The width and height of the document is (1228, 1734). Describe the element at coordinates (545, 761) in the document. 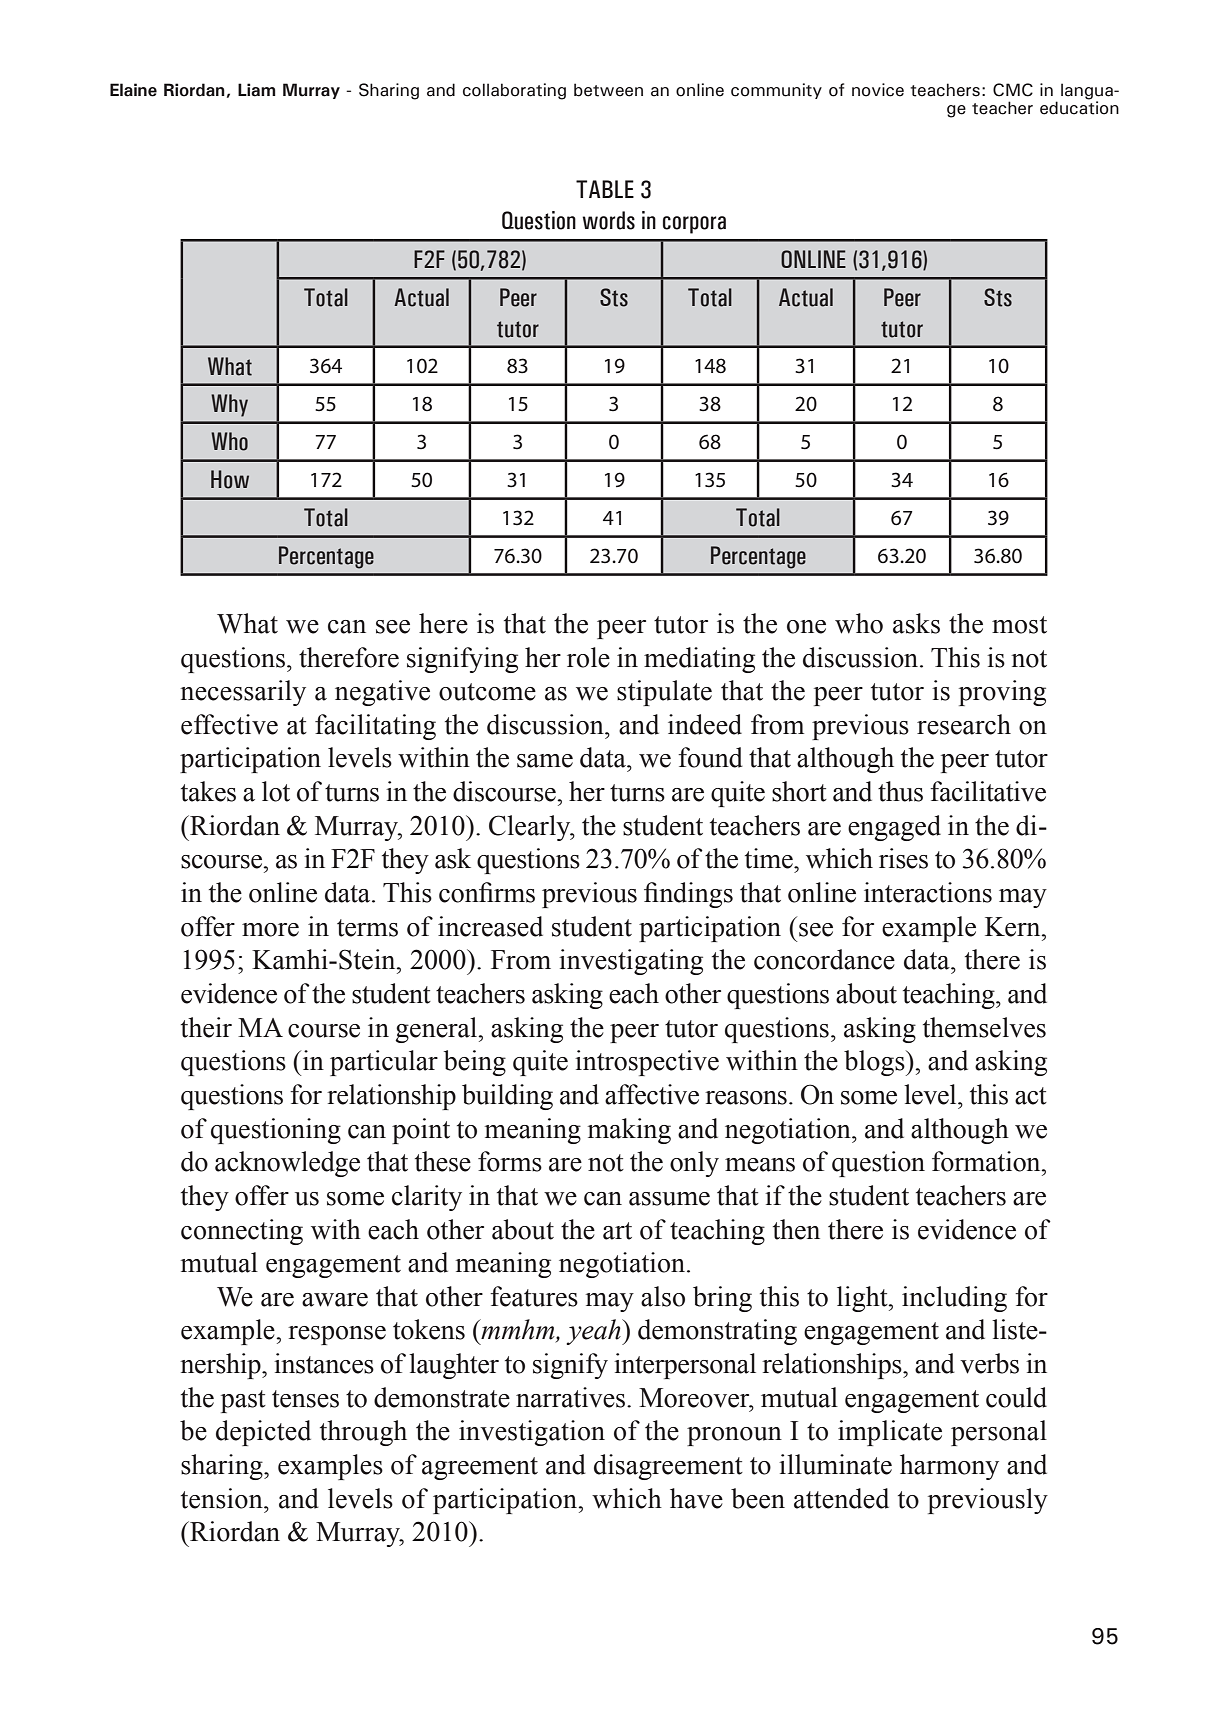

I see `same` at that location.
